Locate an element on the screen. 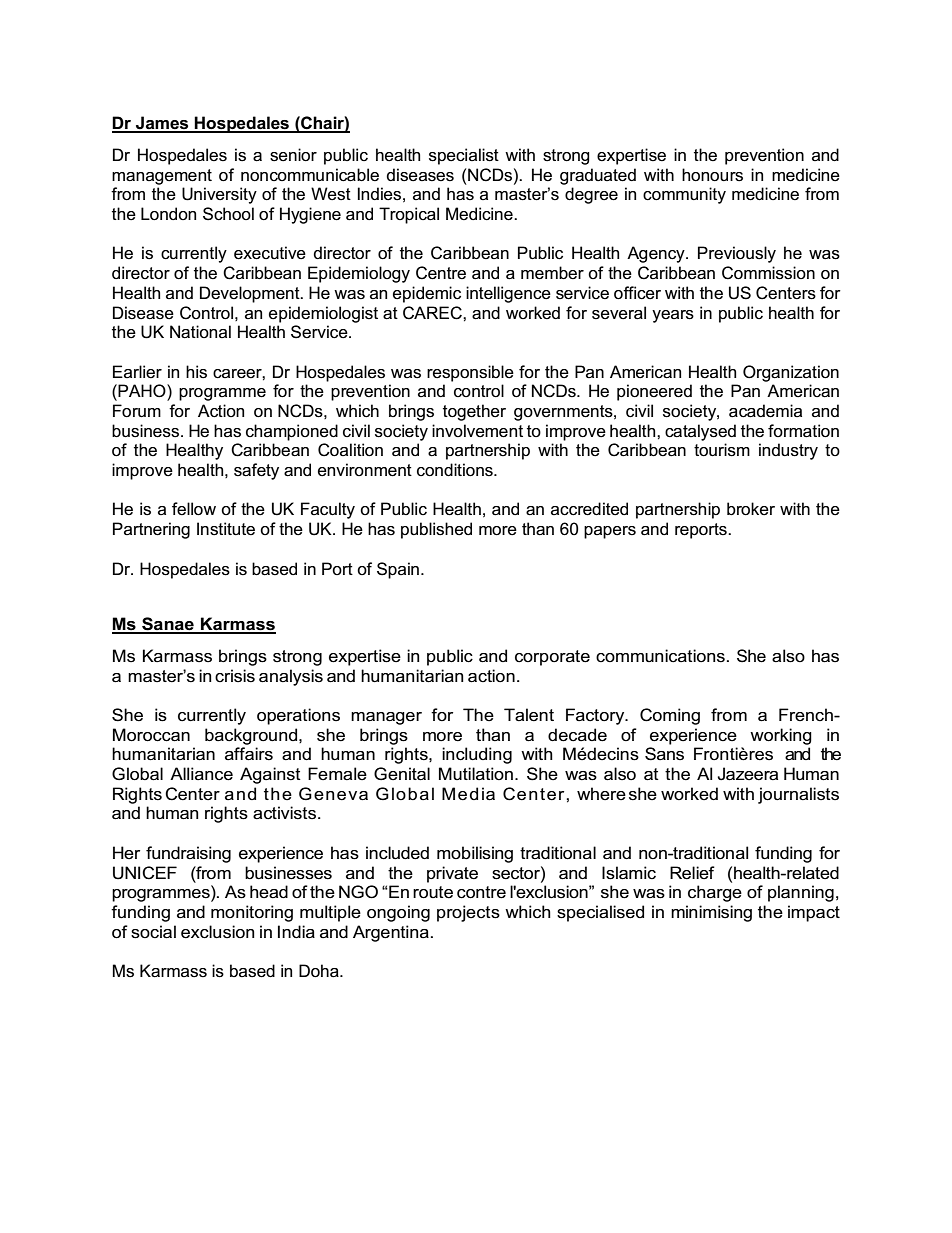 This screenshot has height=1233, width=952. honours is located at coordinates (712, 175).
